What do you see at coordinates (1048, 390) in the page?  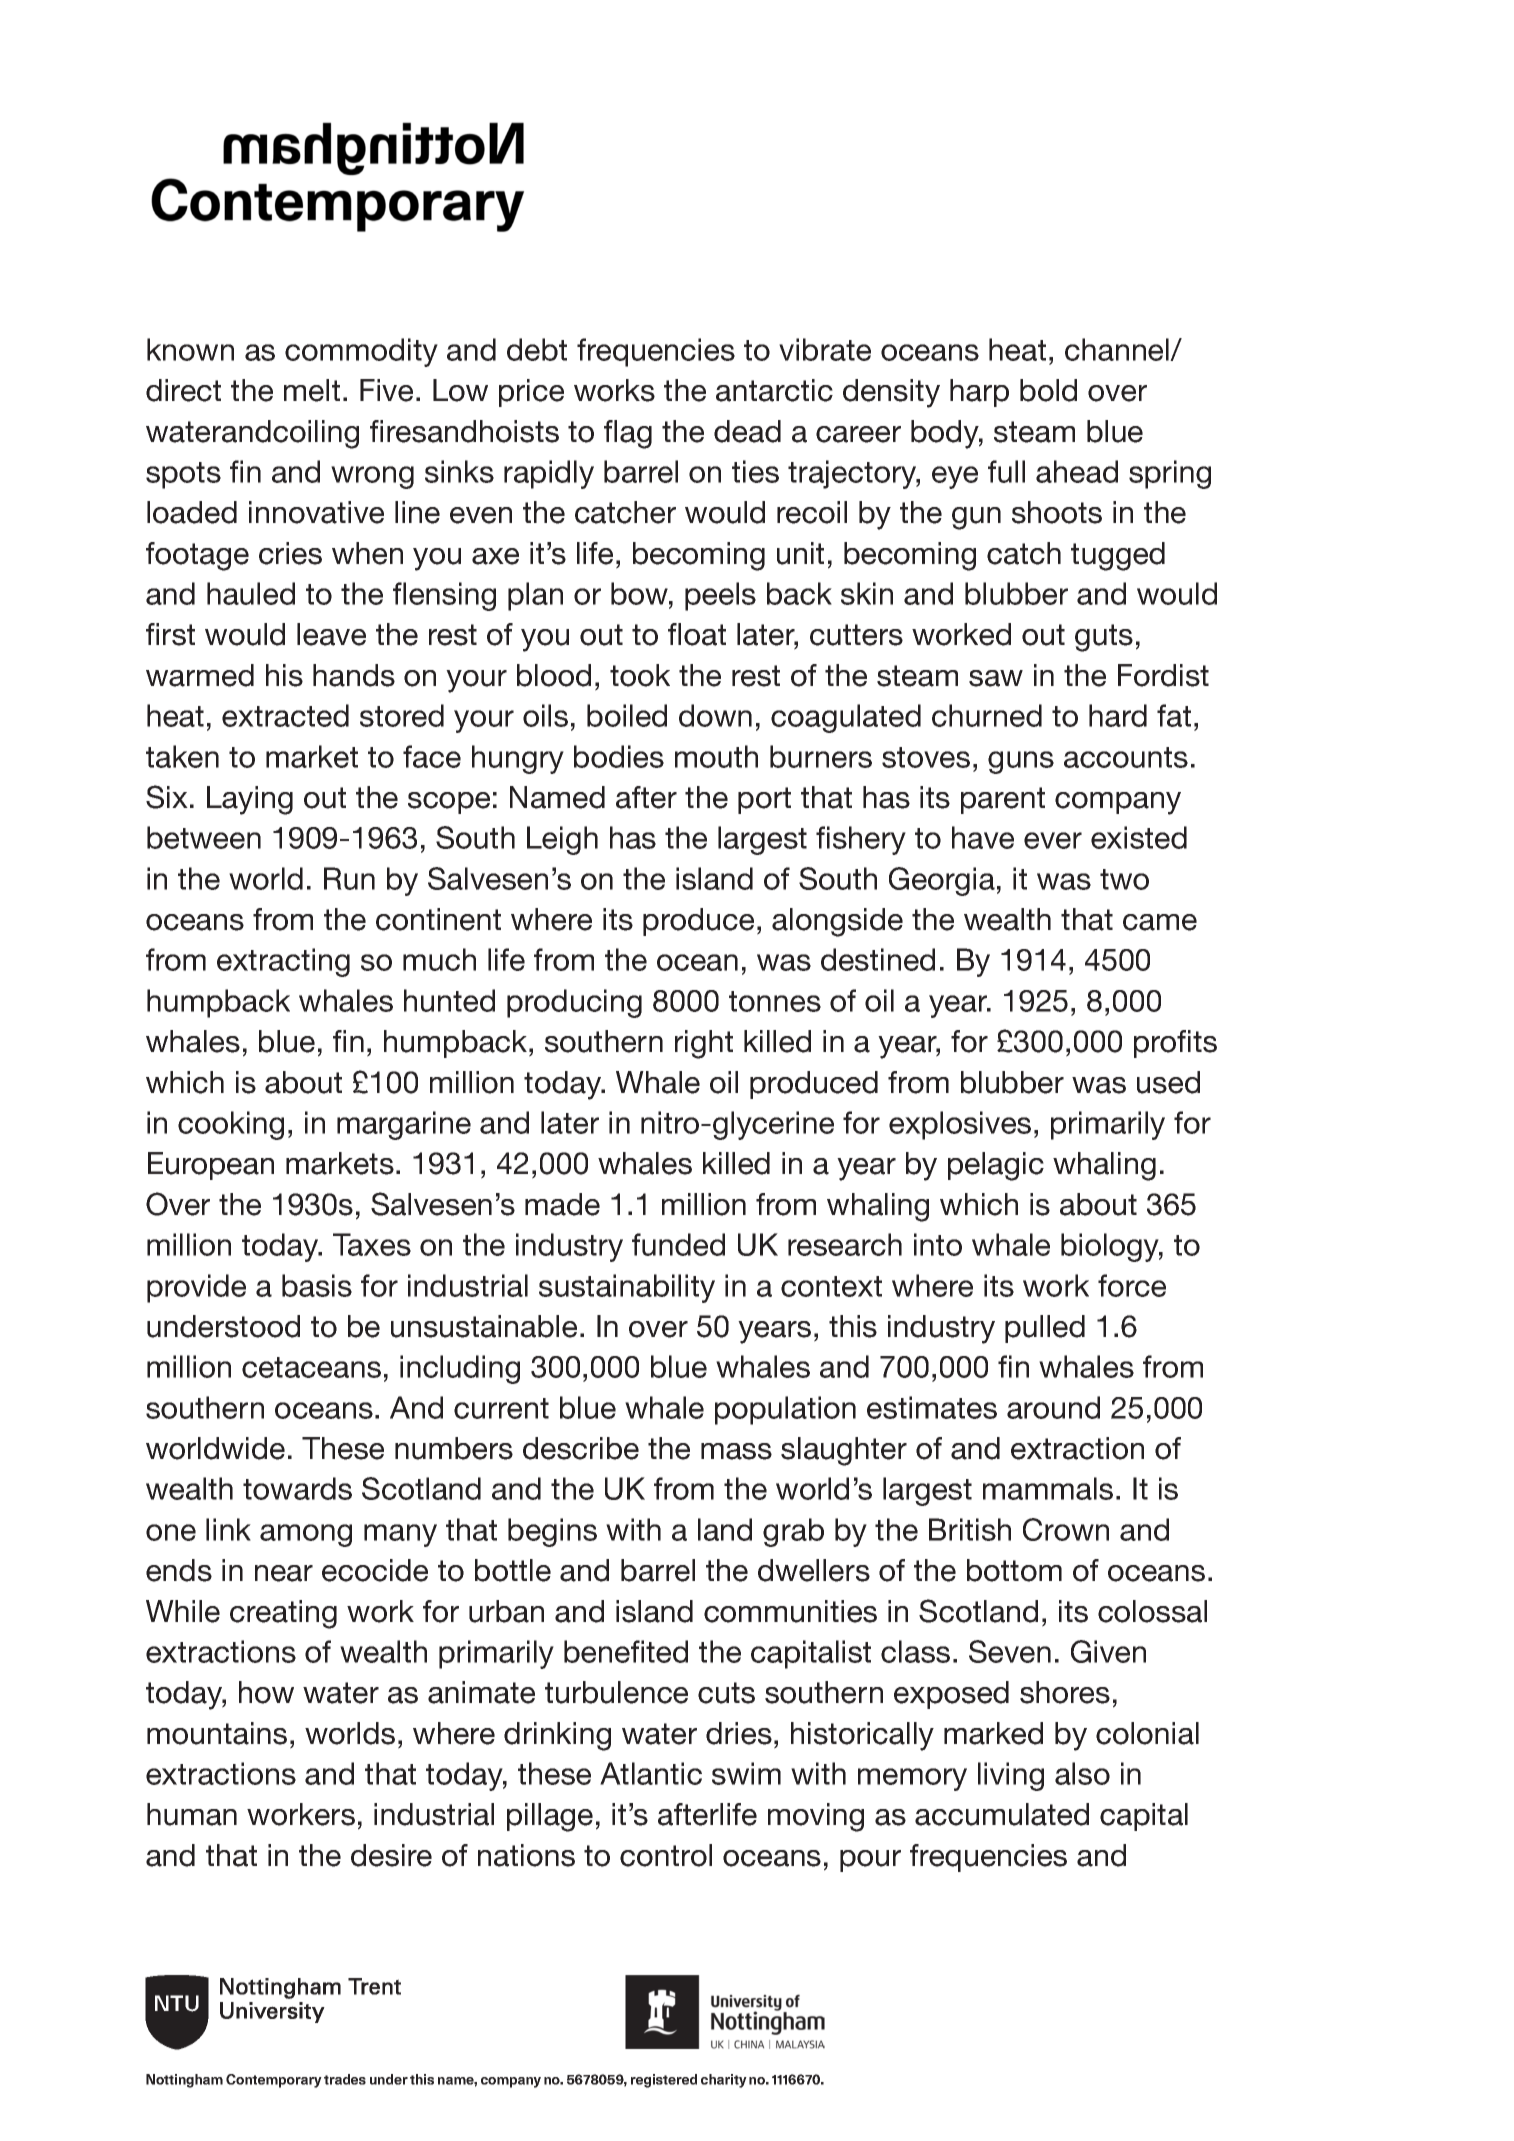 I see `bold` at bounding box center [1048, 390].
